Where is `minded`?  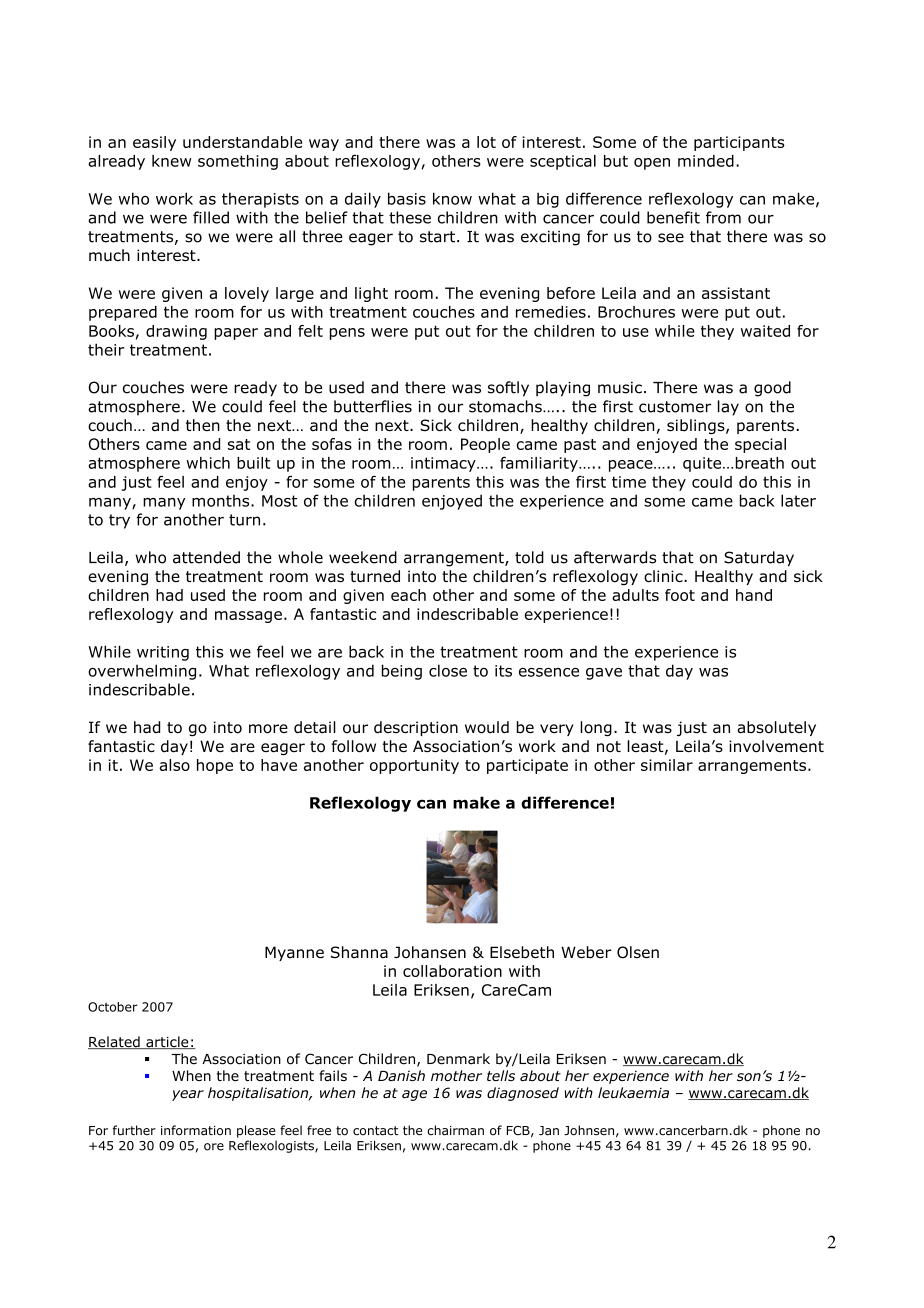 minded is located at coordinates (706, 161).
